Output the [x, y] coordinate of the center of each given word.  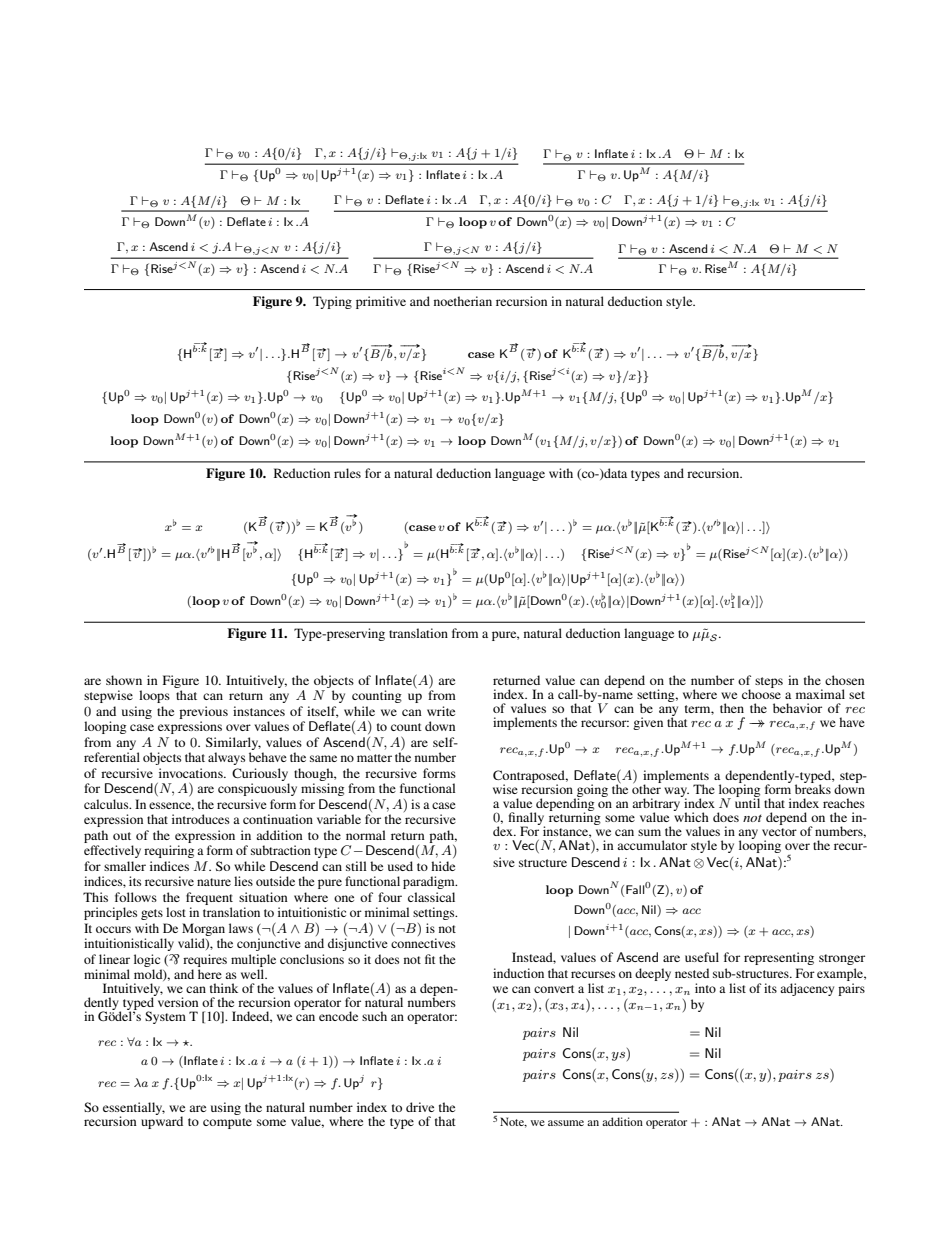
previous [203, 712]
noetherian [463, 301]
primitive [381, 302]
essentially [134, 1110]
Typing [332, 302]
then [732, 708]
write [441, 711]
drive [420, 1107]
